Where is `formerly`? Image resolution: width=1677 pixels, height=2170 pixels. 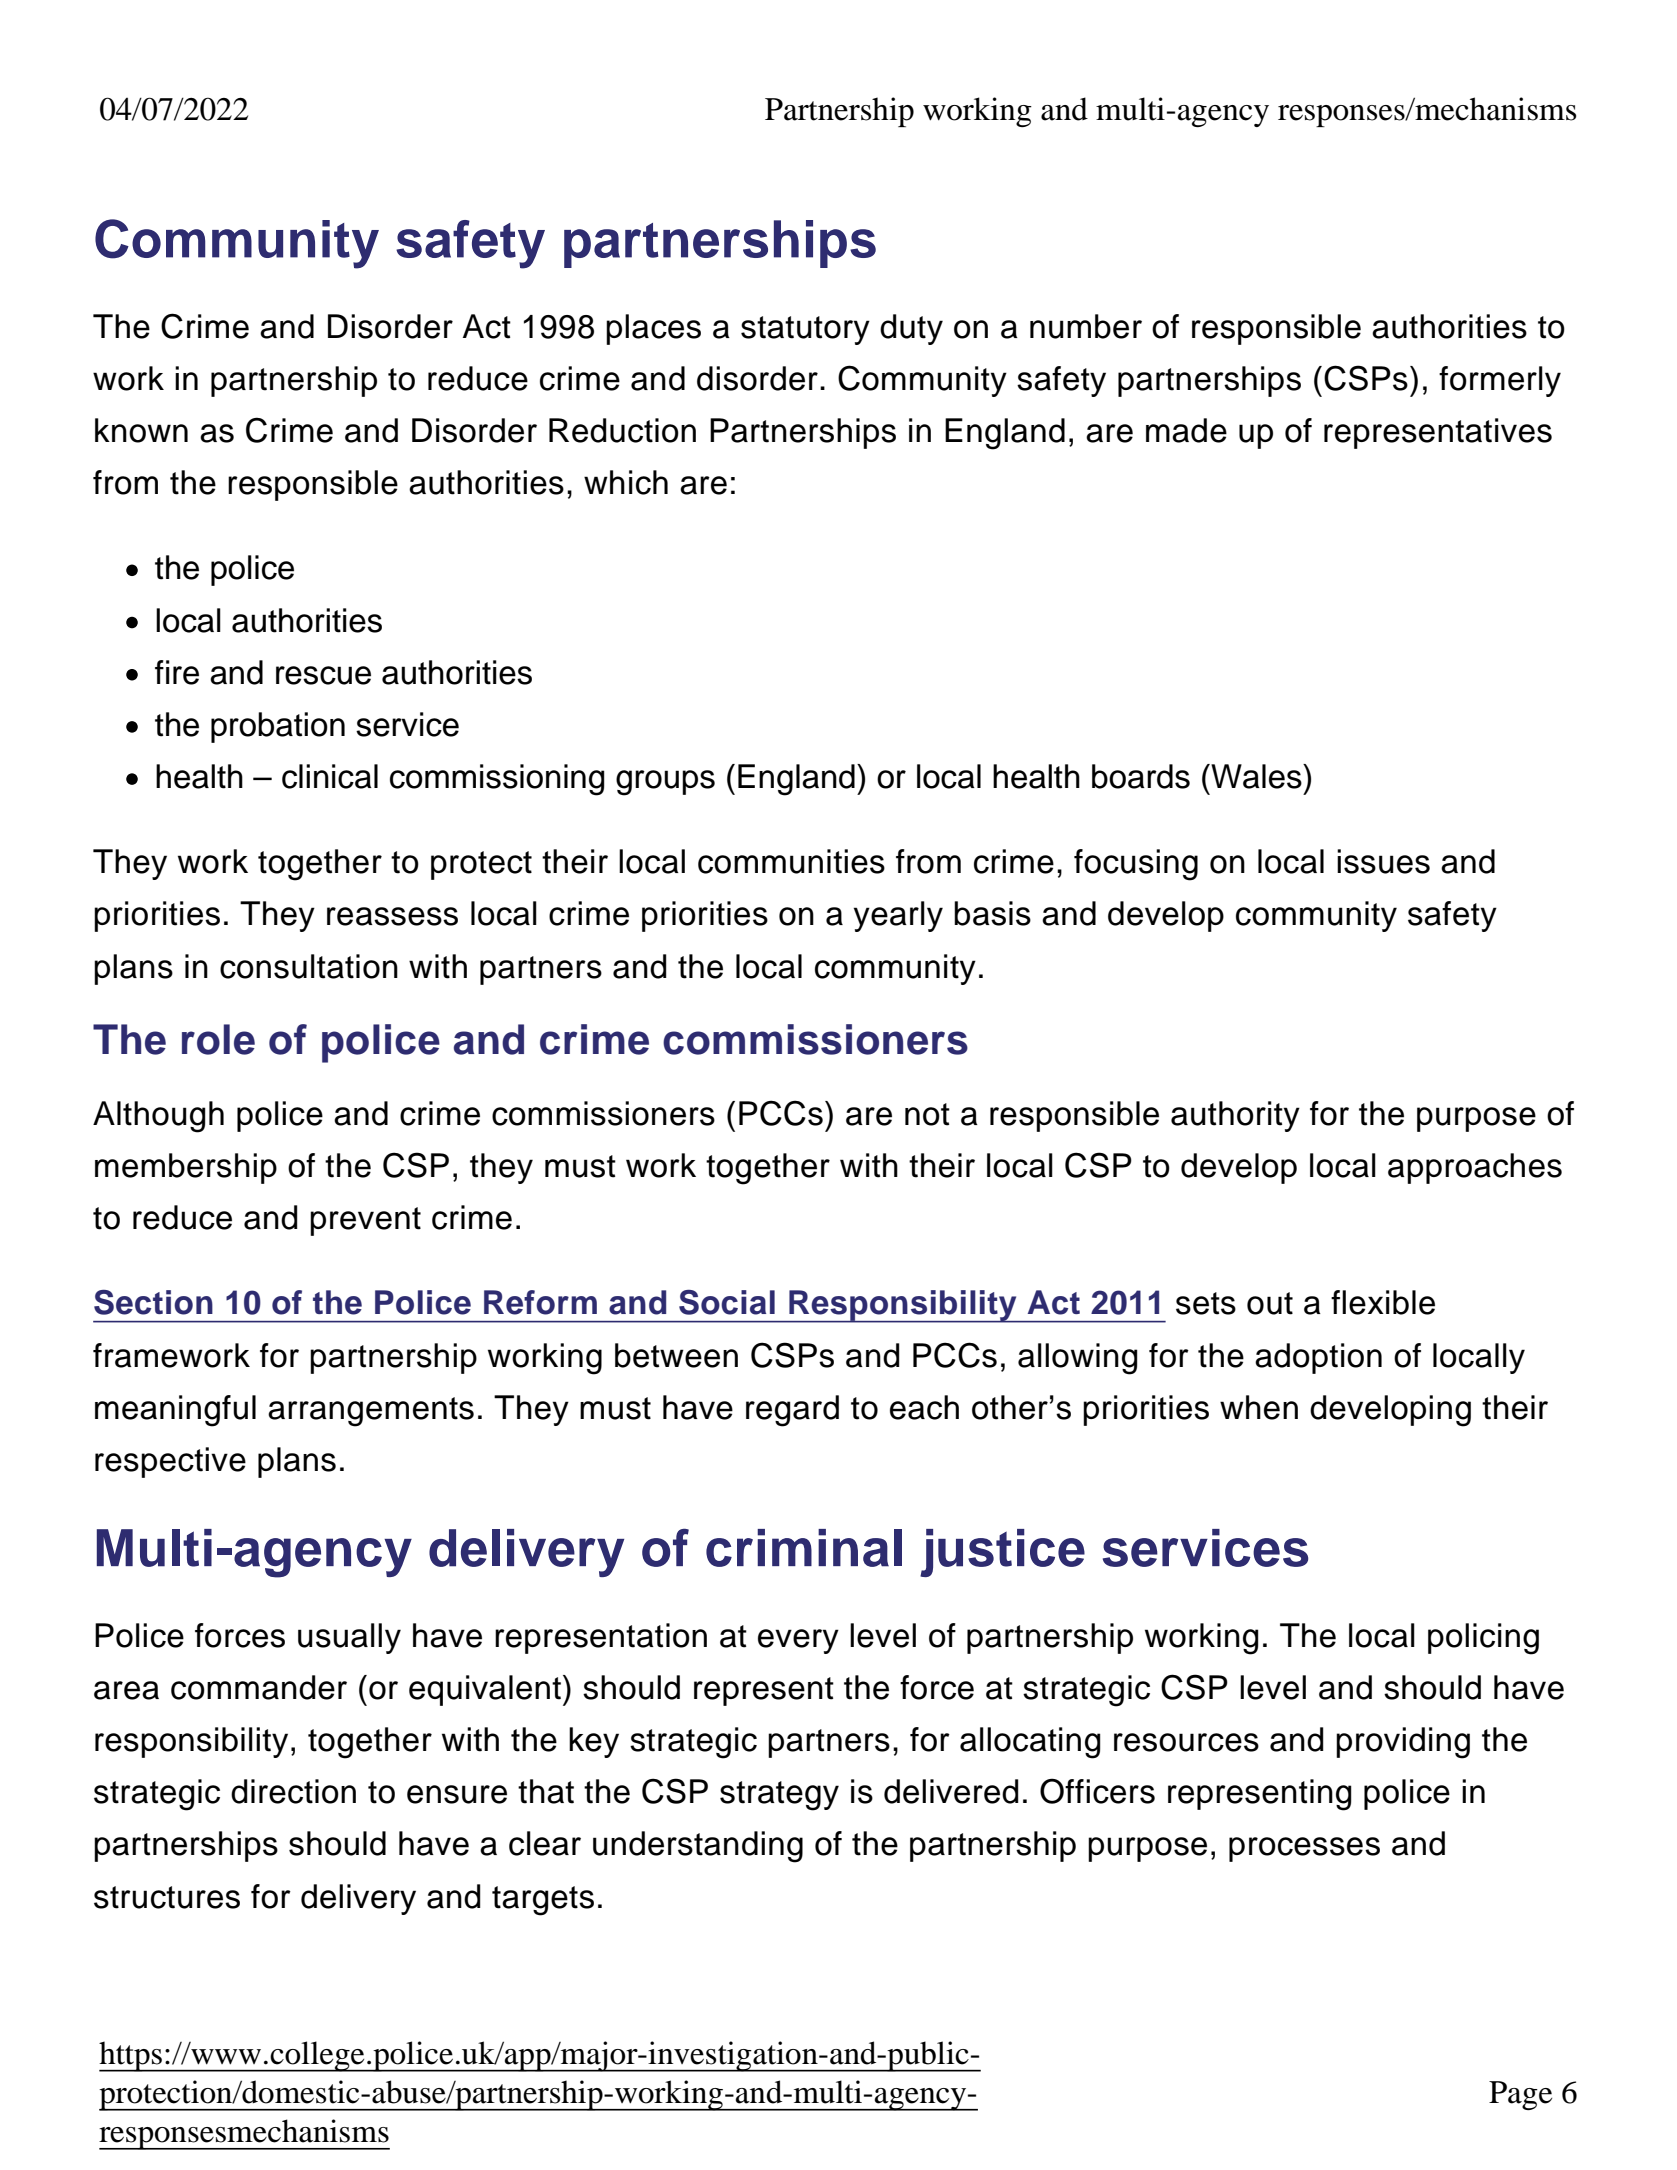 formerly is located at coordinates (1500, 381).
